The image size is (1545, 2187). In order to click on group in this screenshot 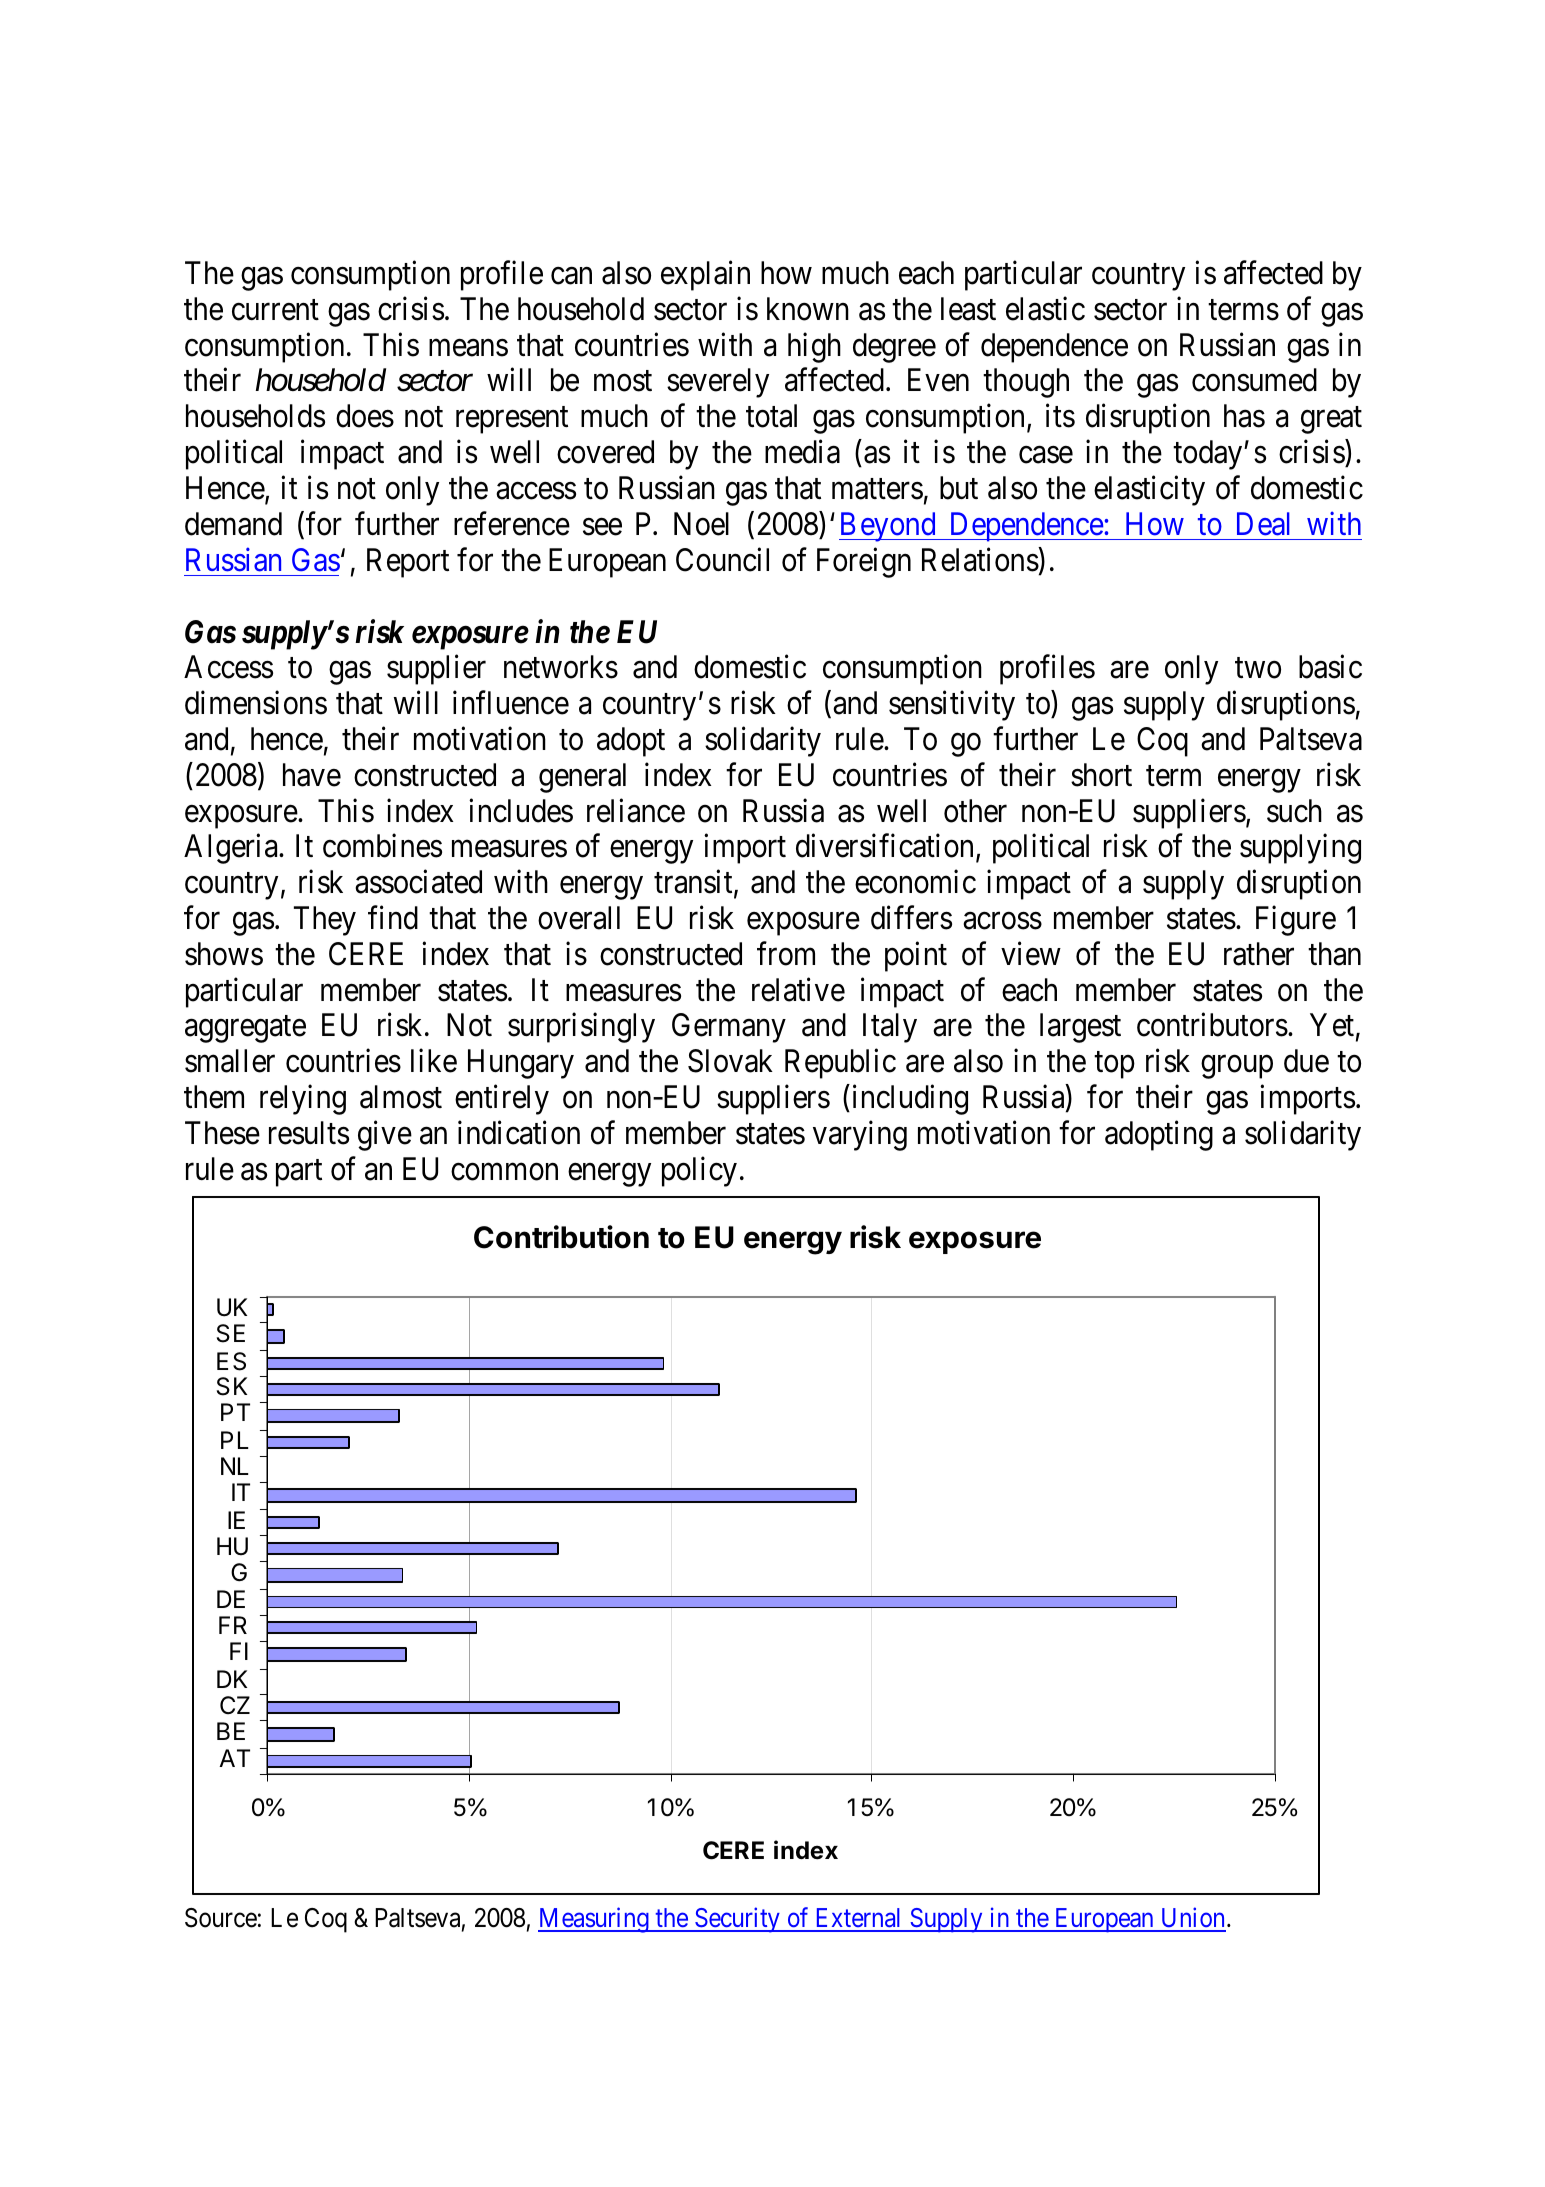, I will do `click(1237, 1067)`.
